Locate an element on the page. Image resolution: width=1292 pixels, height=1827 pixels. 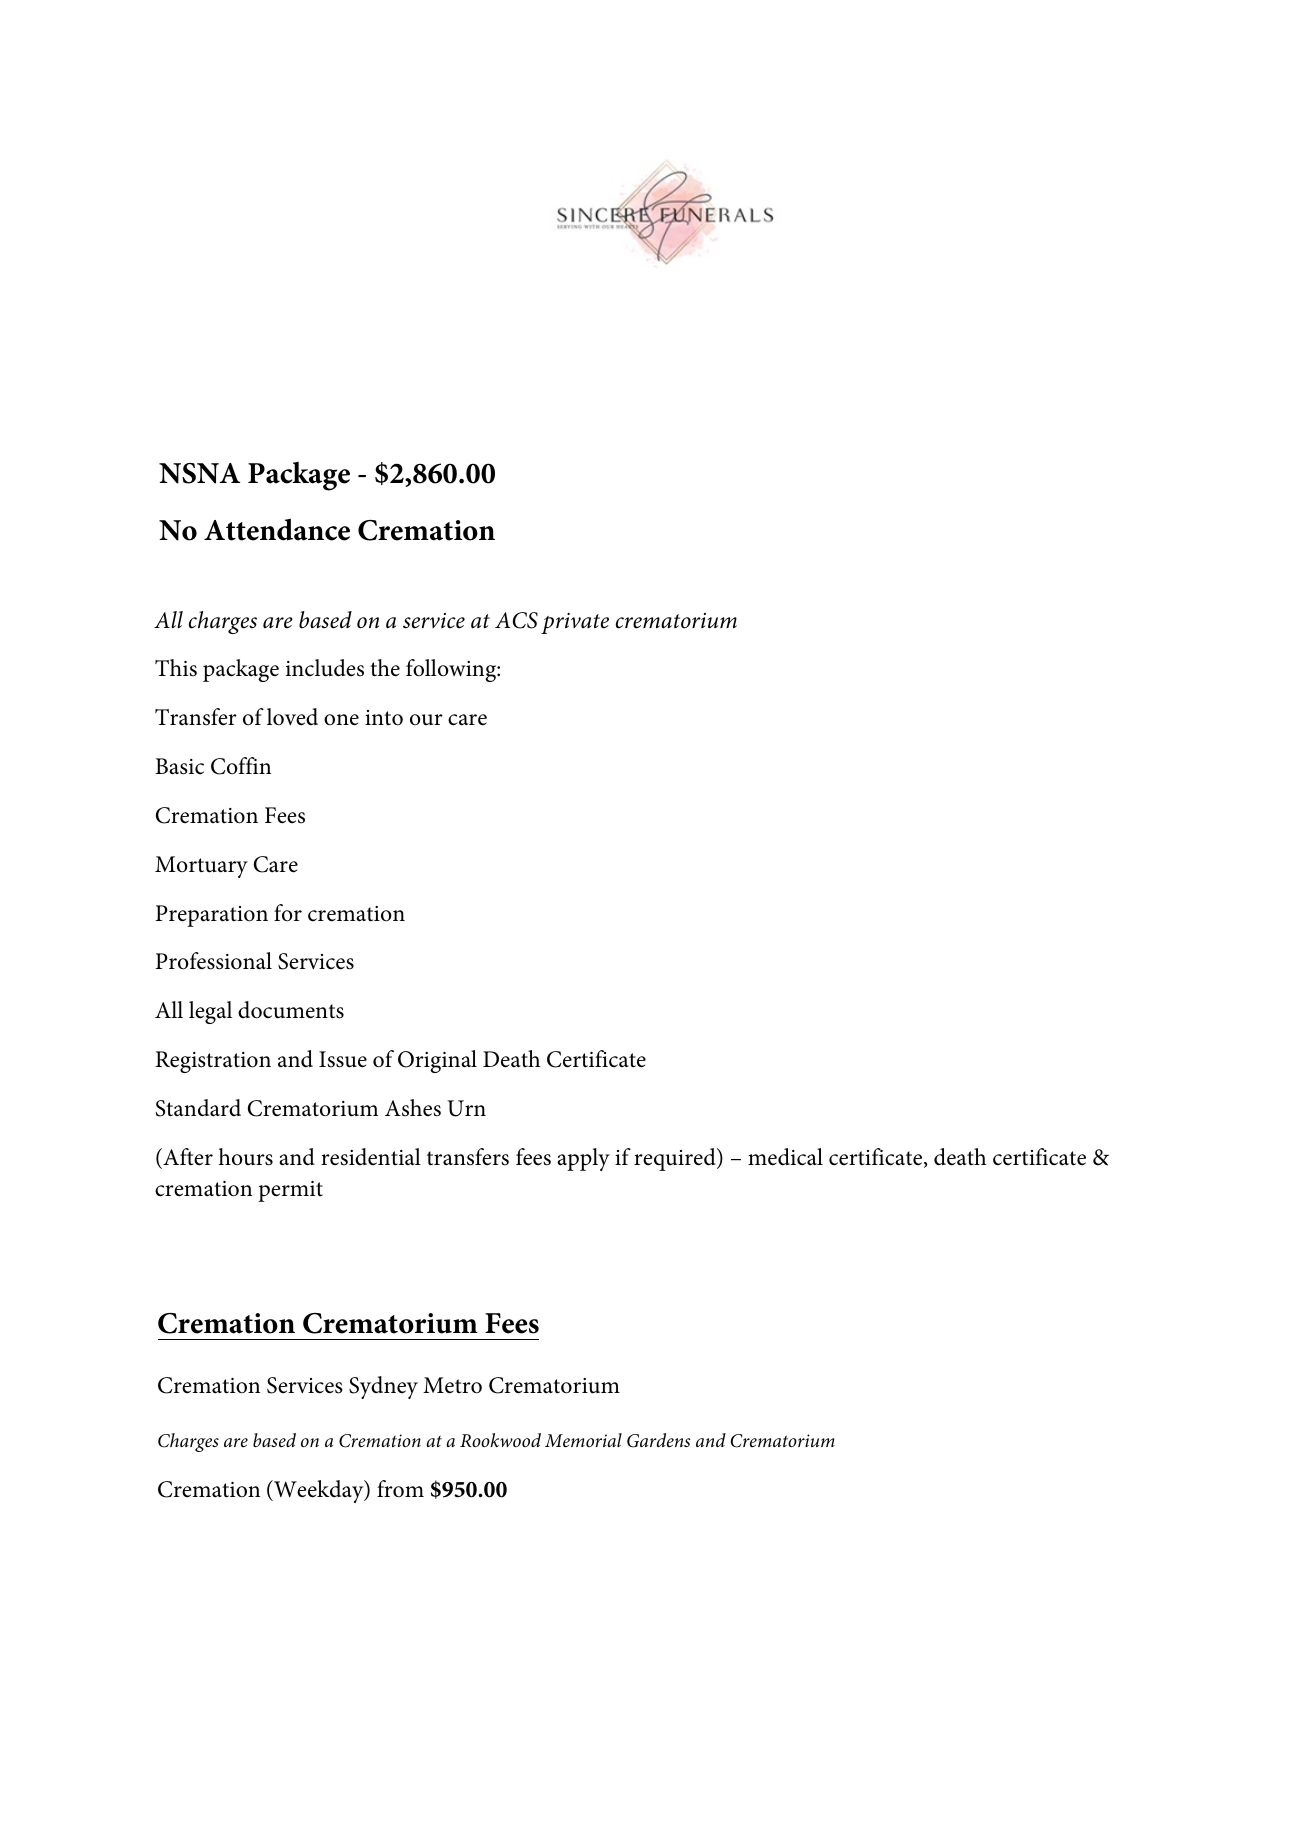
ACS is located at coordinates (516, 620).
